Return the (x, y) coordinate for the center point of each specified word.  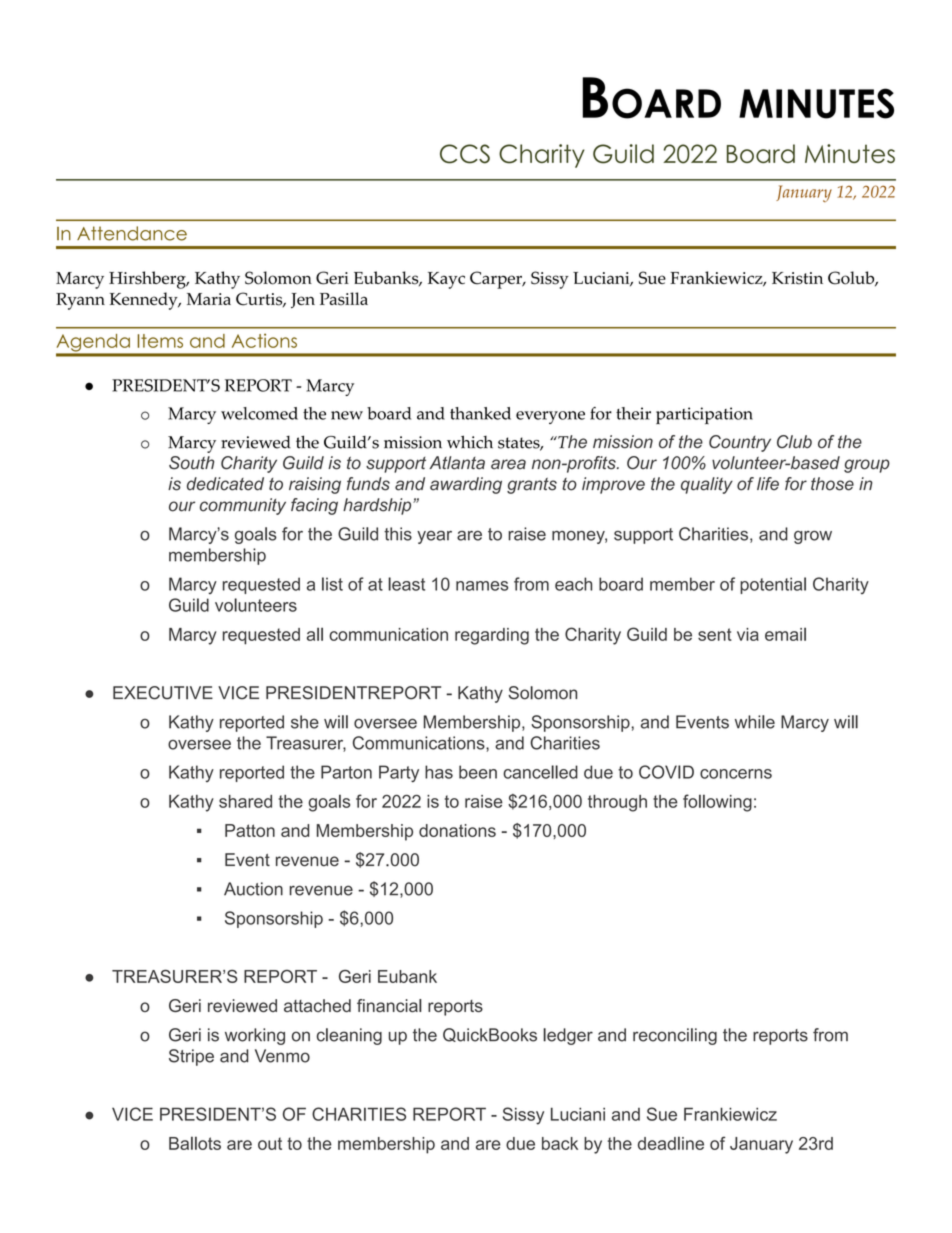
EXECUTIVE (163, 693)
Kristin (797, 278)
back (560, 1143)
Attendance (132, 233)
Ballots (195, 1143)
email (785, 634)
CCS (465, 154)
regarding (492, 636)
